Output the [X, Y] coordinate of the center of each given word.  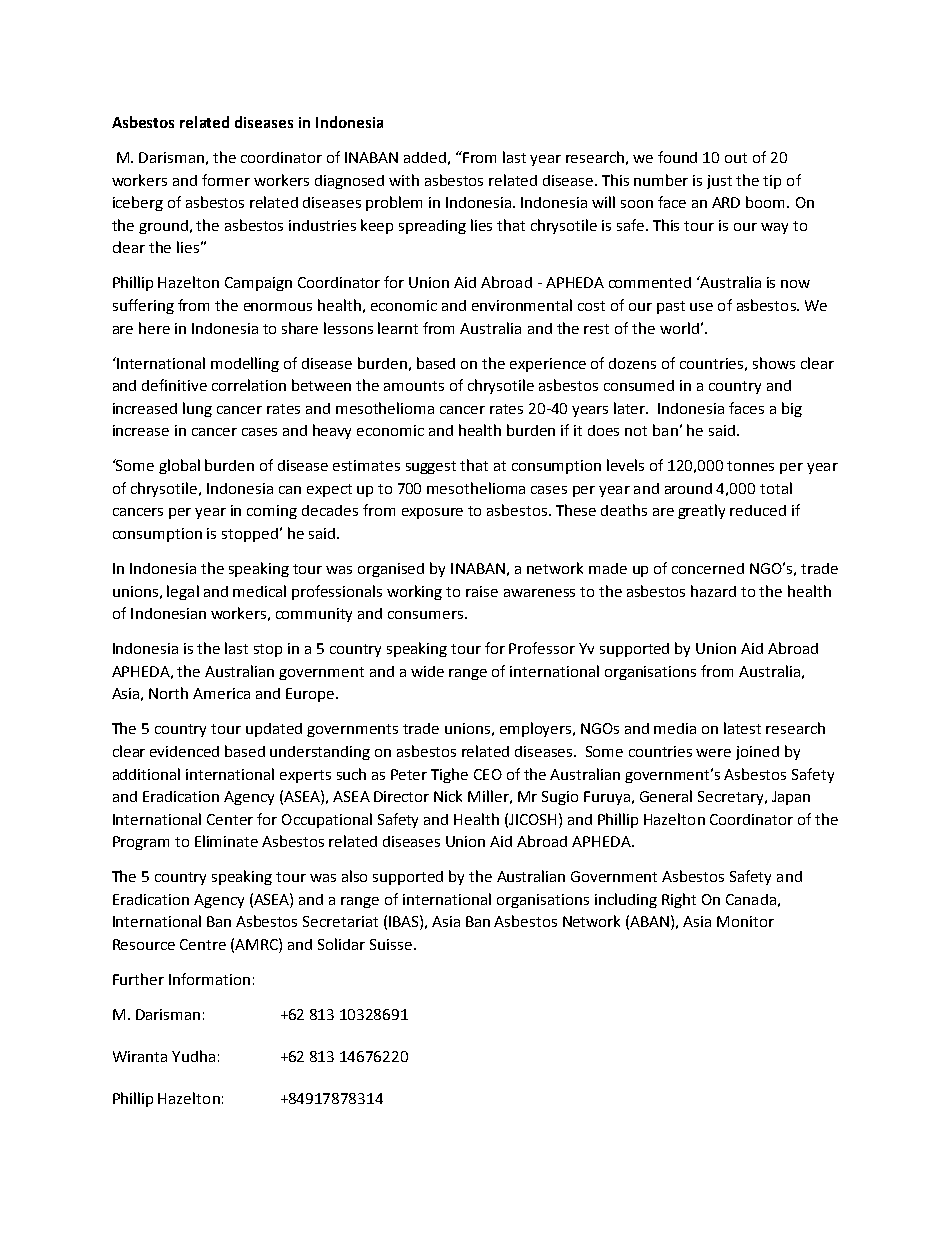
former [226, 180]
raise [482, 591]
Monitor [745, 921]
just [719, 182]
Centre [203, 944]
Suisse [391, 944]
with [404, 180]
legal [183, 592]
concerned [708, 568]
